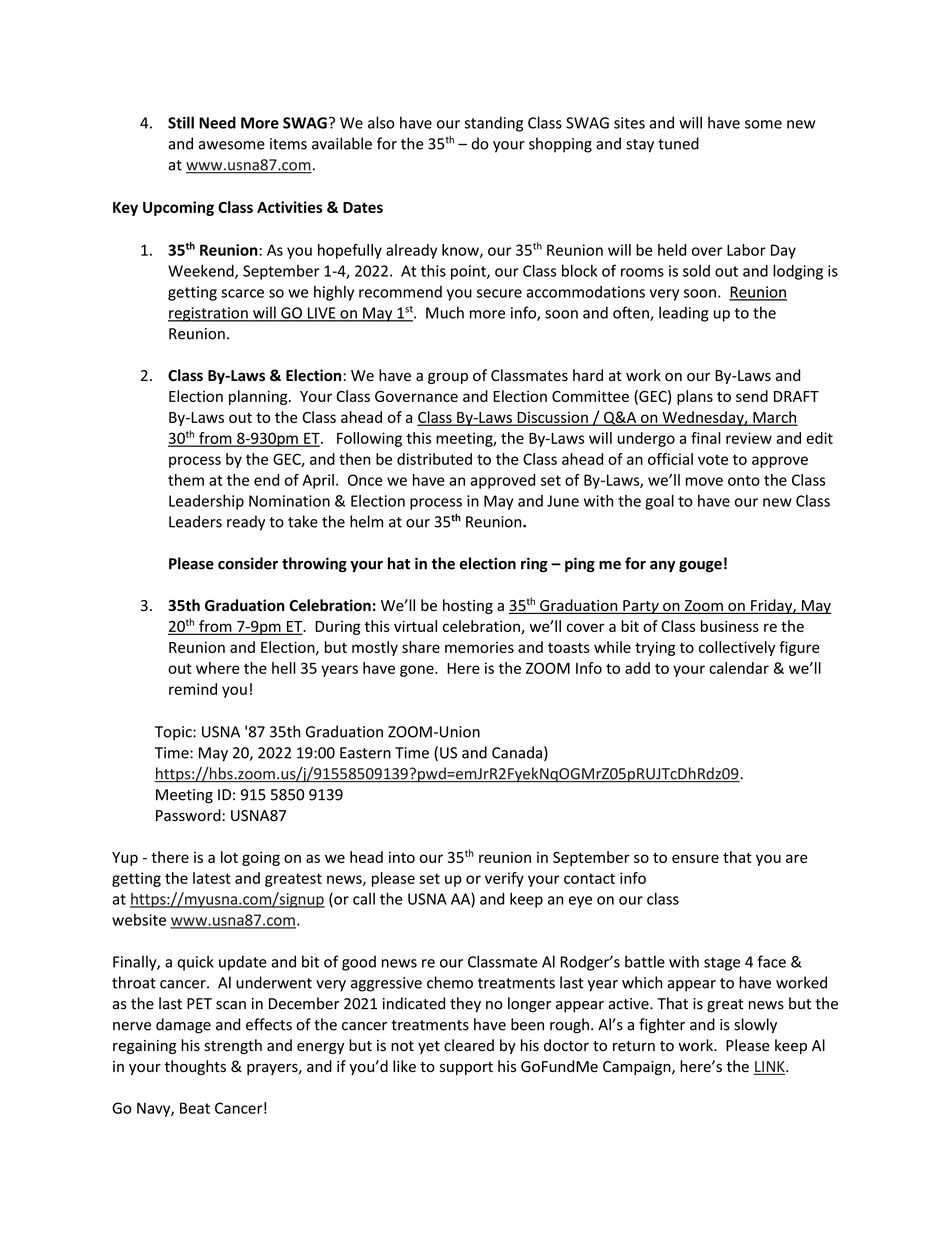 This screenshot has width=952, height=1233. What do you see at coordinates (448, 378) in the screenshot?
I see `group` at bounding box center [448, 378].
